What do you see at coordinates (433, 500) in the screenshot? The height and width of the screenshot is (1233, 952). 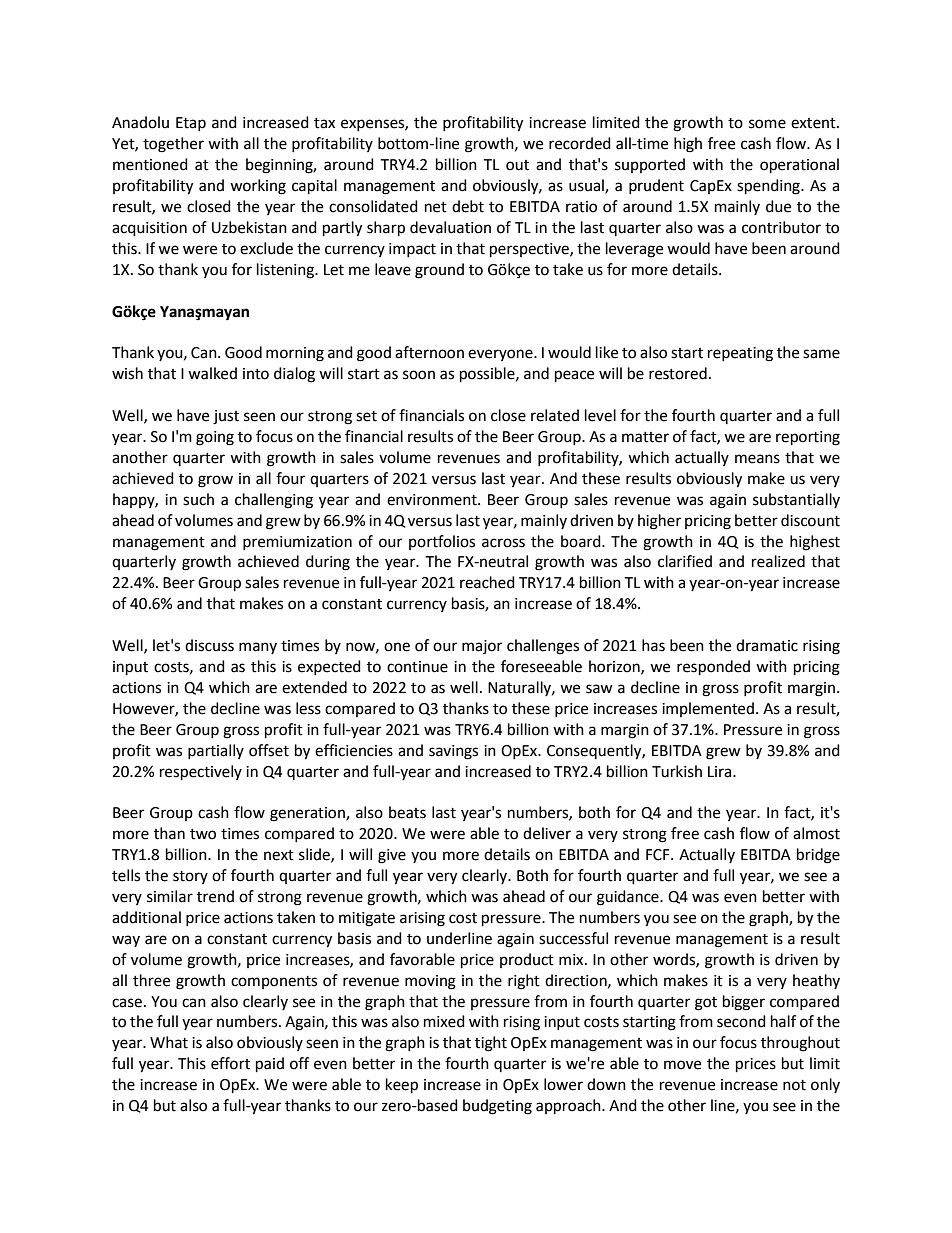 I see `environment` at bounding box center [433, 500].
